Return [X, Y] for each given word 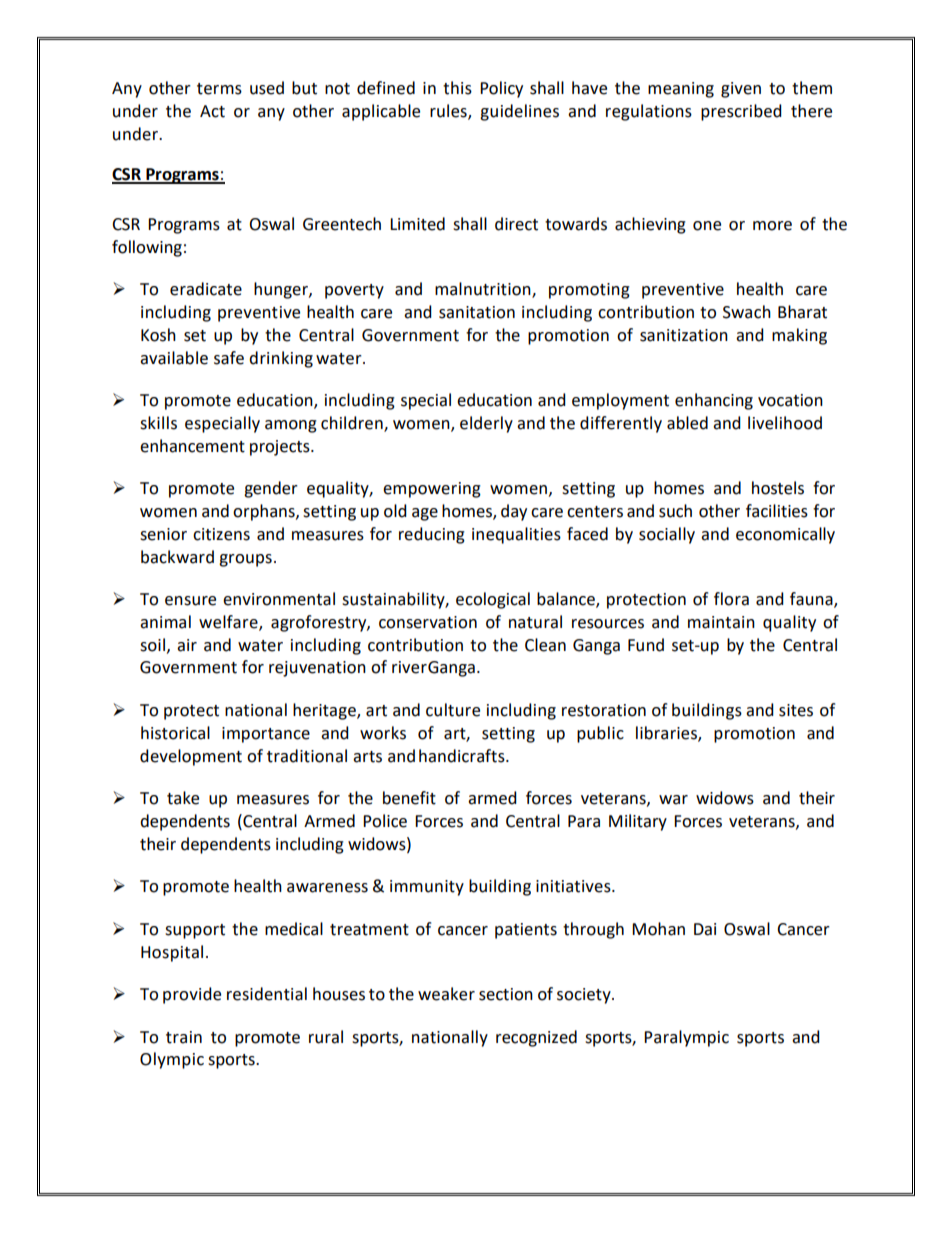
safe [229, 358]
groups [245, 560]
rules [449, 111]
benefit [409, 798]
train [184, 1037]
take [183, 798]
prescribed [741, 112]
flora [731, 599]
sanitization [684, 335]
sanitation [477, 312]
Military [638, 822]
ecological [493, 600]
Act [212, 111]
